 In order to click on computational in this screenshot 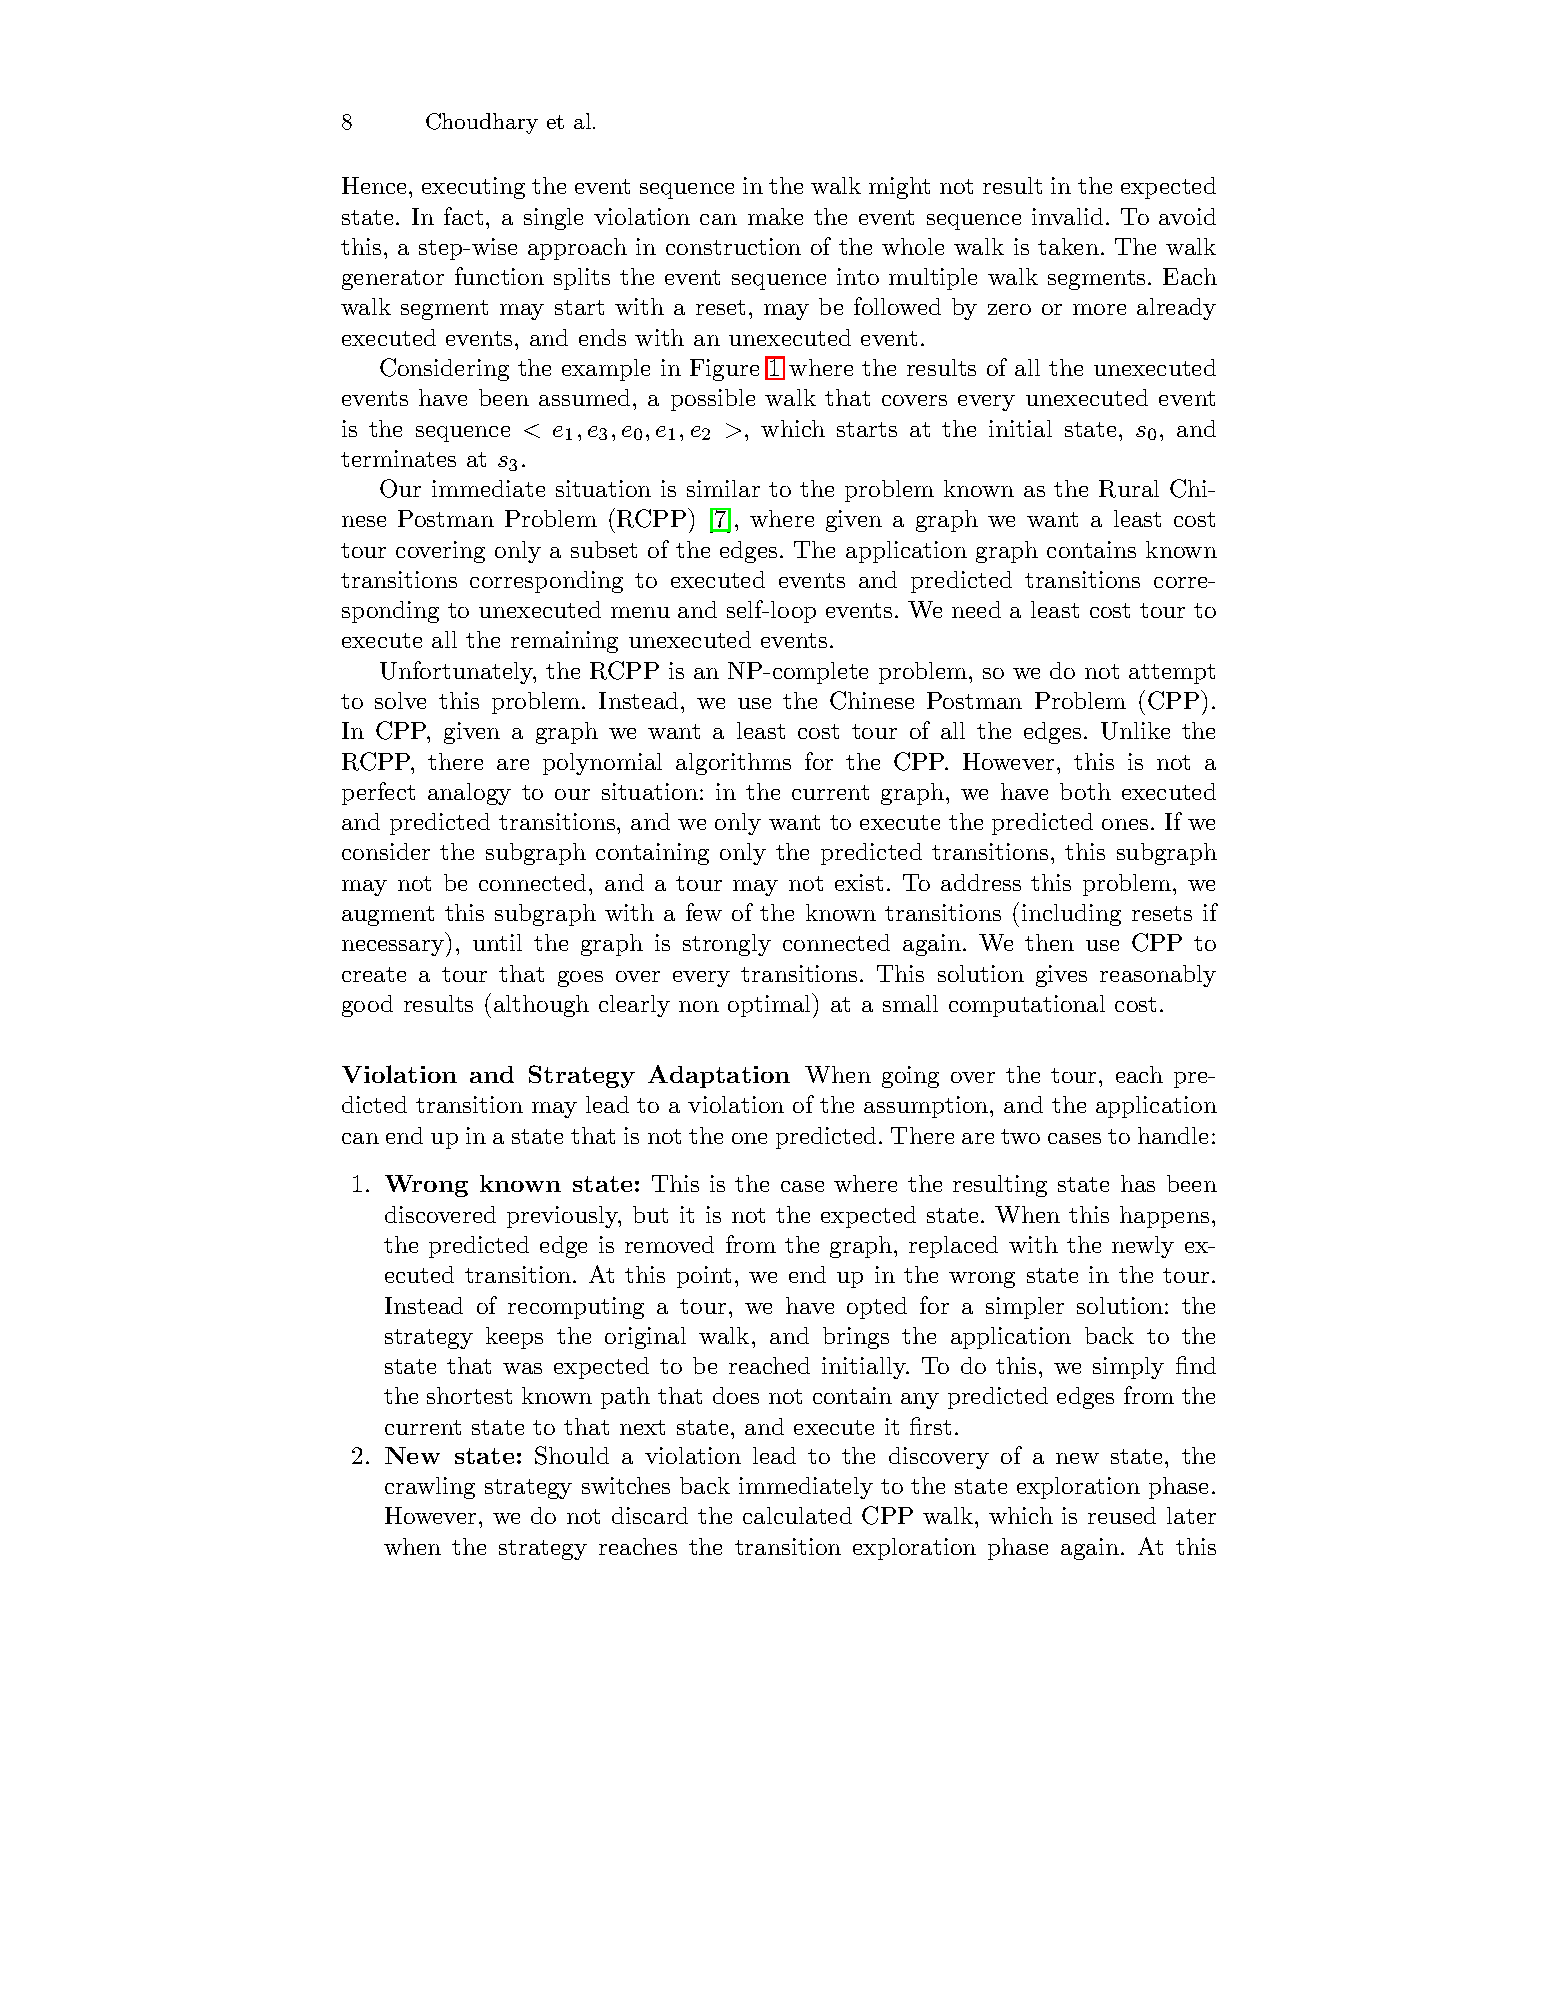, I will do `click(1027, 1006)`.
